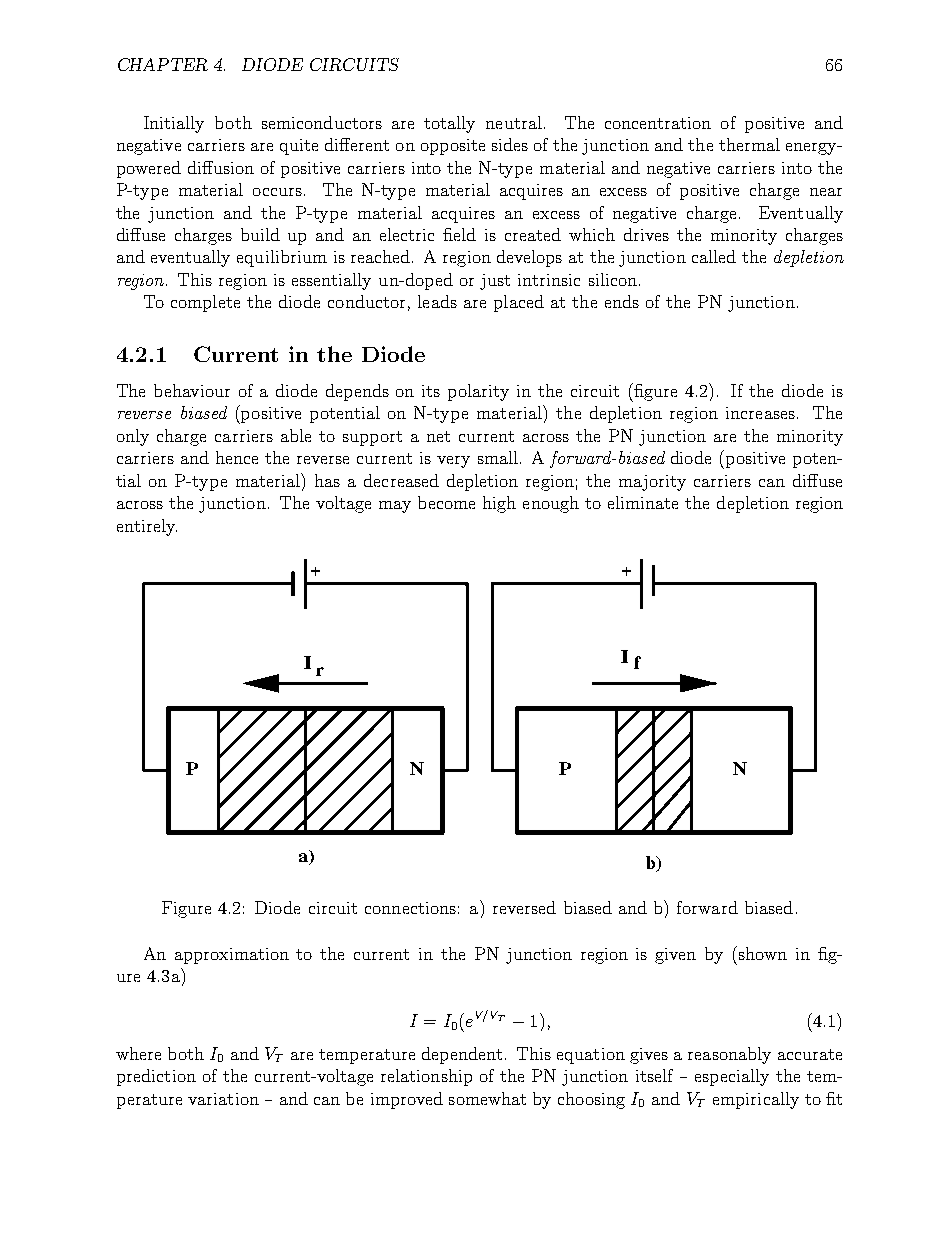 The image size is (952, 1233). Describe the element at coordinates (749, 144) in the screenshot. I see `thermal` at that location.
